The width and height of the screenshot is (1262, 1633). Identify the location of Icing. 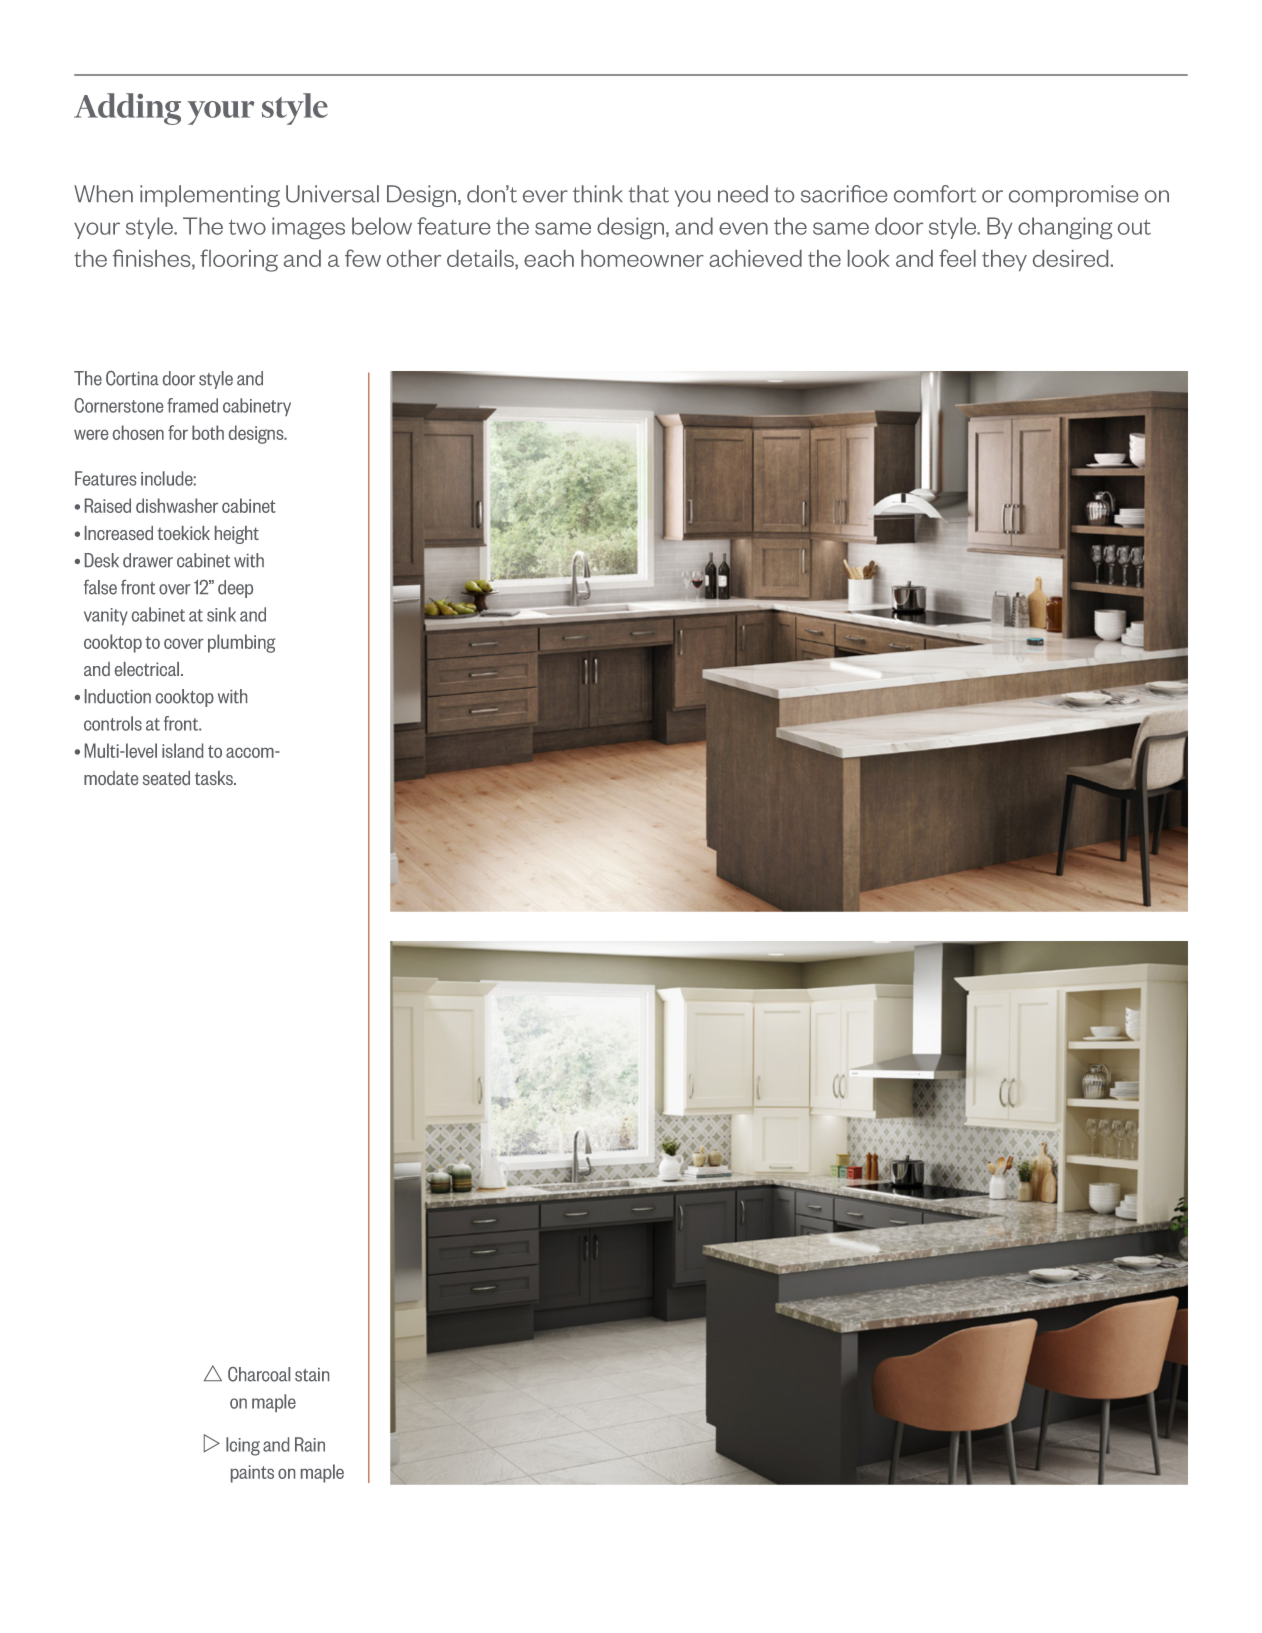
(243, 1446).
